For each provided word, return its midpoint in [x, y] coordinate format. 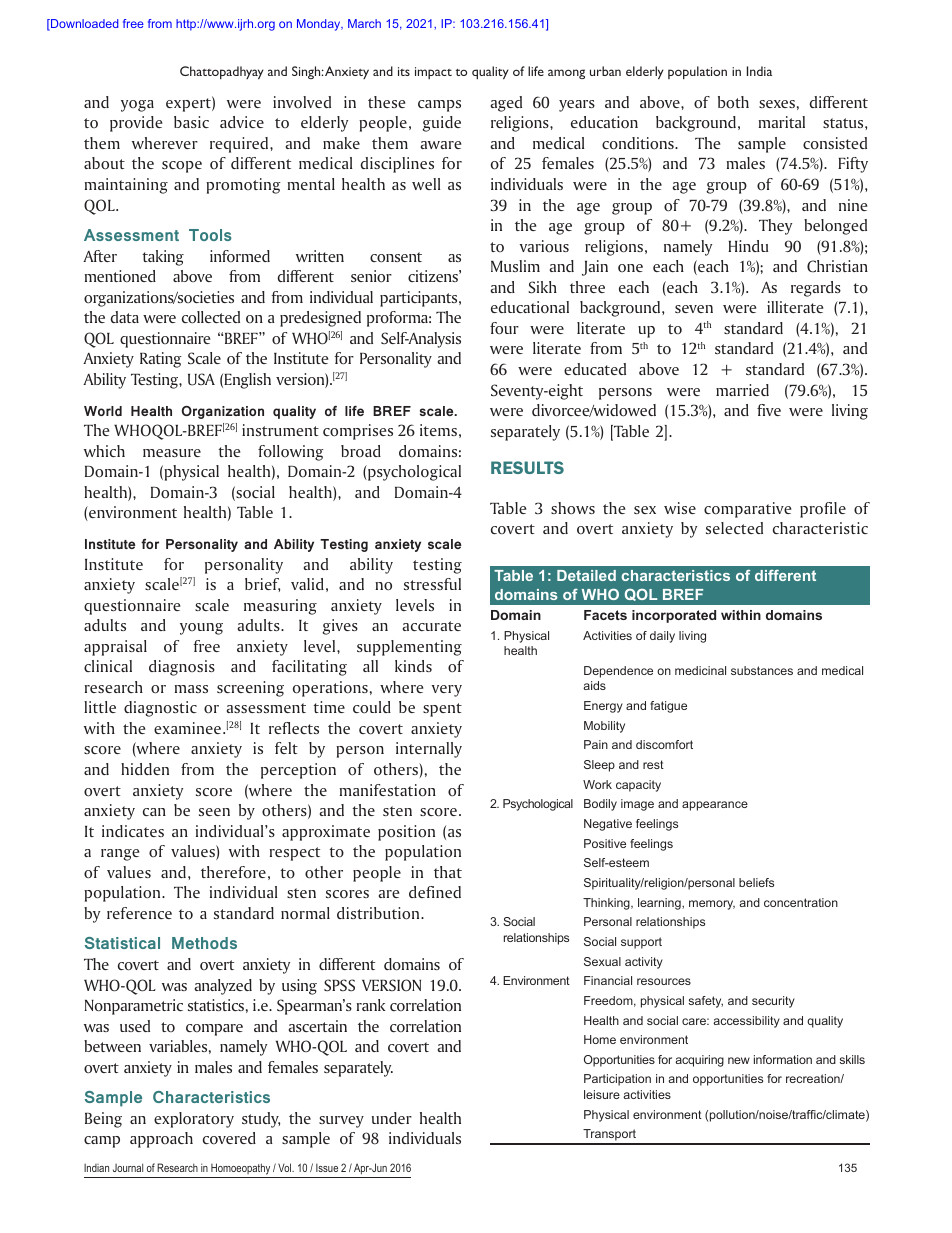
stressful [432, 584]
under [392, 1118]
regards [816, 289]
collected [211, 317]
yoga [137, 106]
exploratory [194, 1120]
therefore [233, 872]
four [504, 328]
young [201, 629]
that [448, 872]
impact [433, 73]
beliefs [756, 882]
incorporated [674, 616]
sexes [777, 104]
